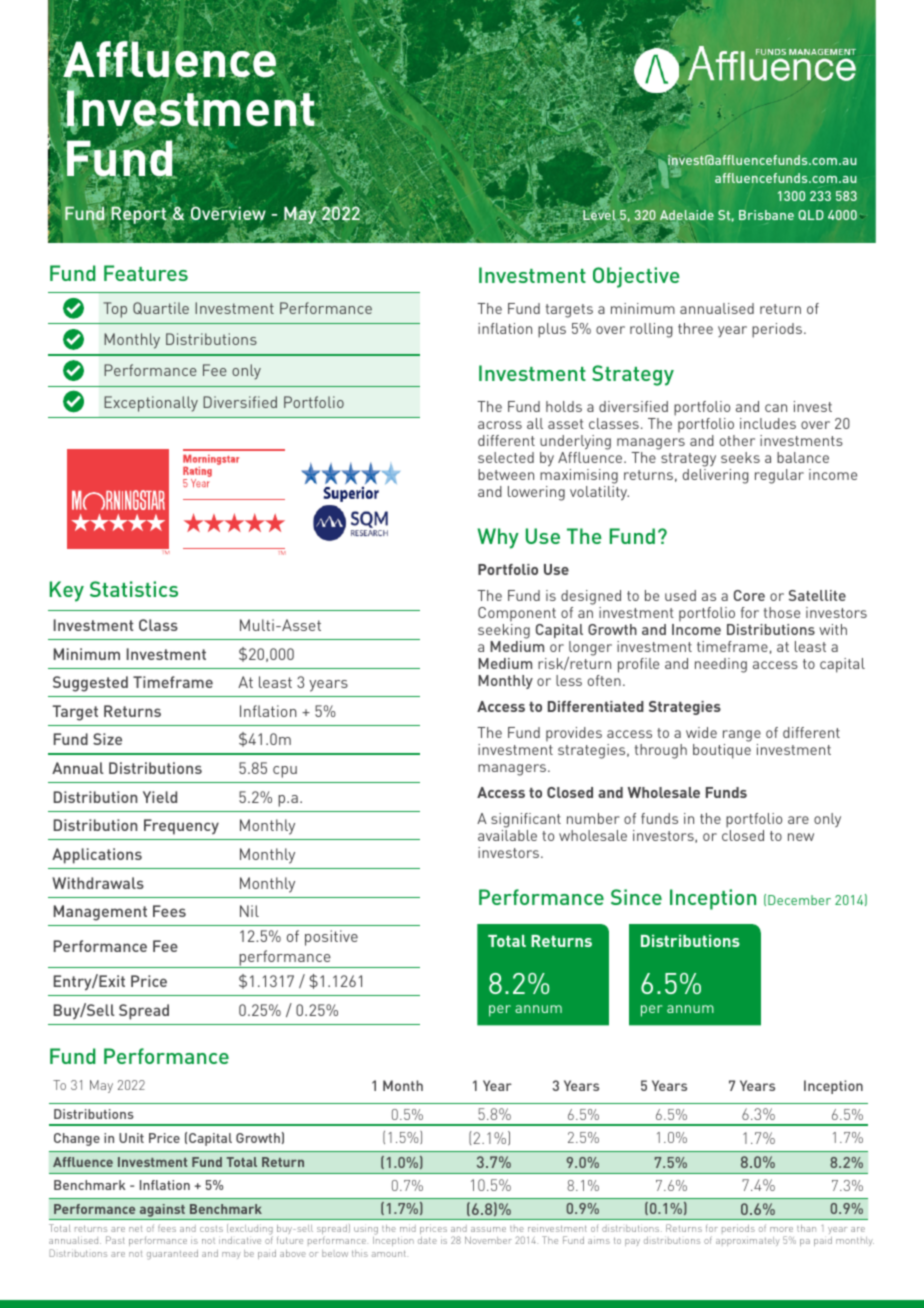  I want to click on available, so click(507, 835).
